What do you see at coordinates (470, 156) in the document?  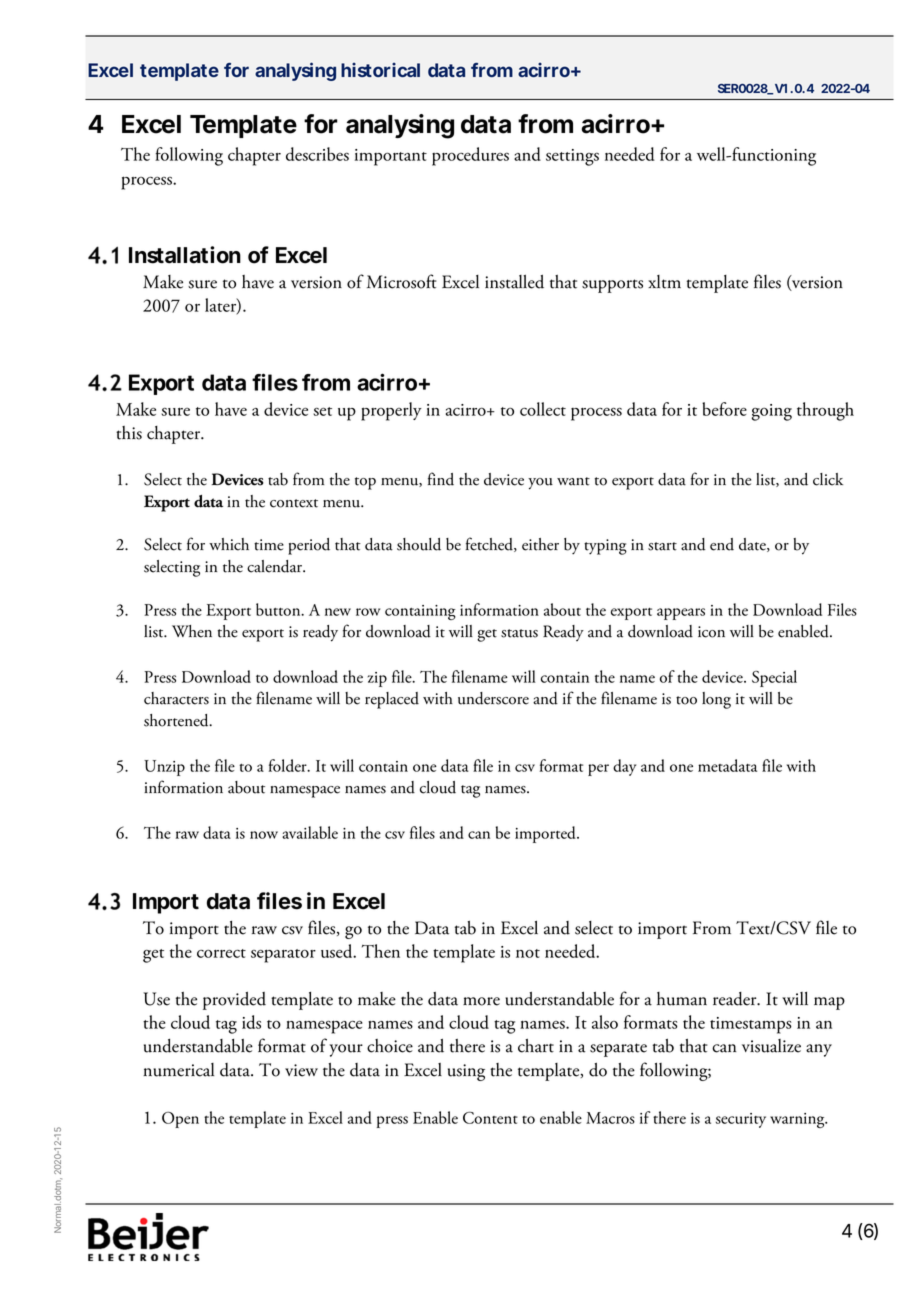 I see `procedures` at bounding box center [470, 156].
